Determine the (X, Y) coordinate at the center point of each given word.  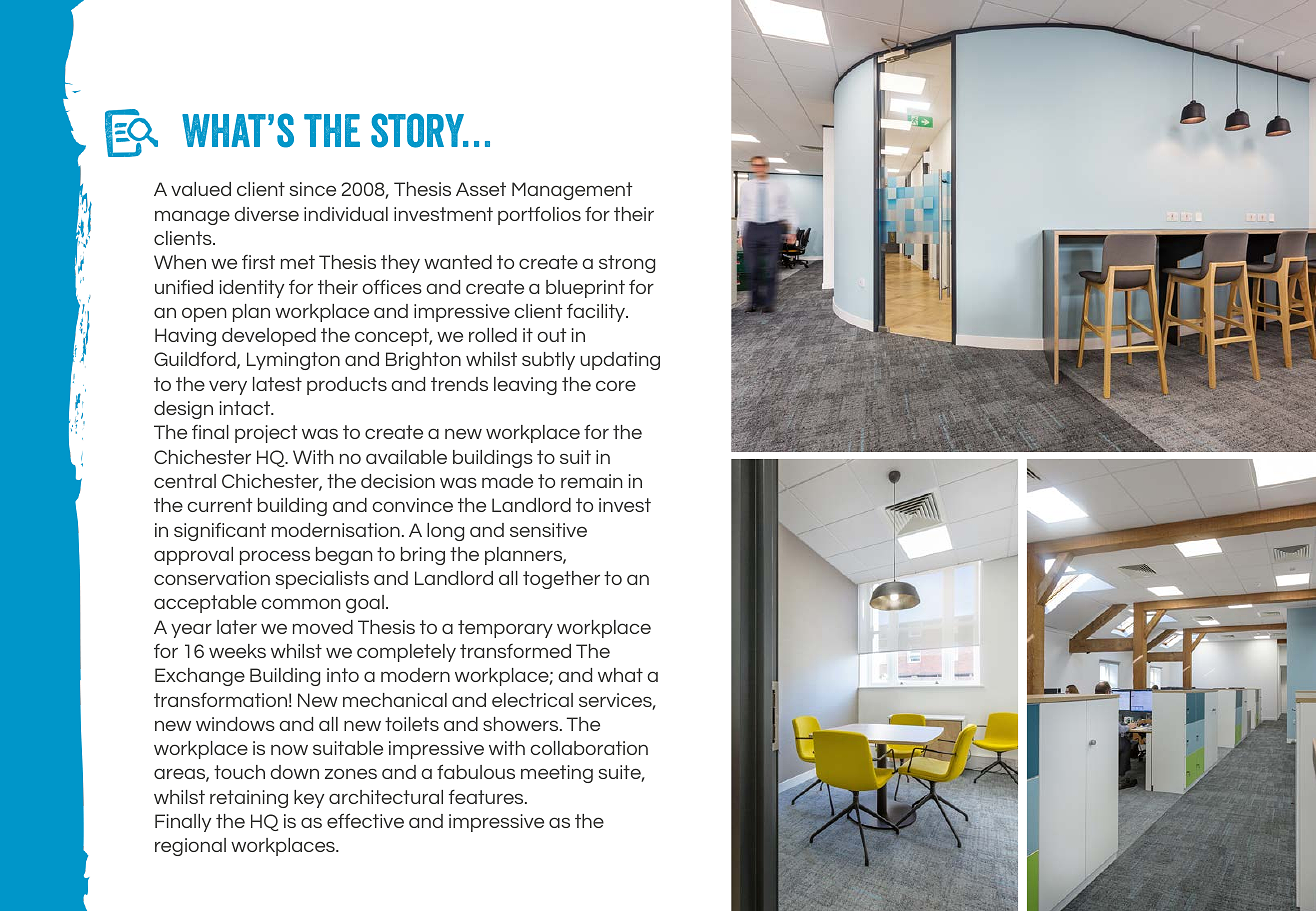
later (237, 627)
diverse (266, 214)
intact (246, 408)
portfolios (539, 216)
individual (346, 214)
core (616, 385)
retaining (249, 799)
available (406, 457)
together (561, 580)
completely (406, 653)
